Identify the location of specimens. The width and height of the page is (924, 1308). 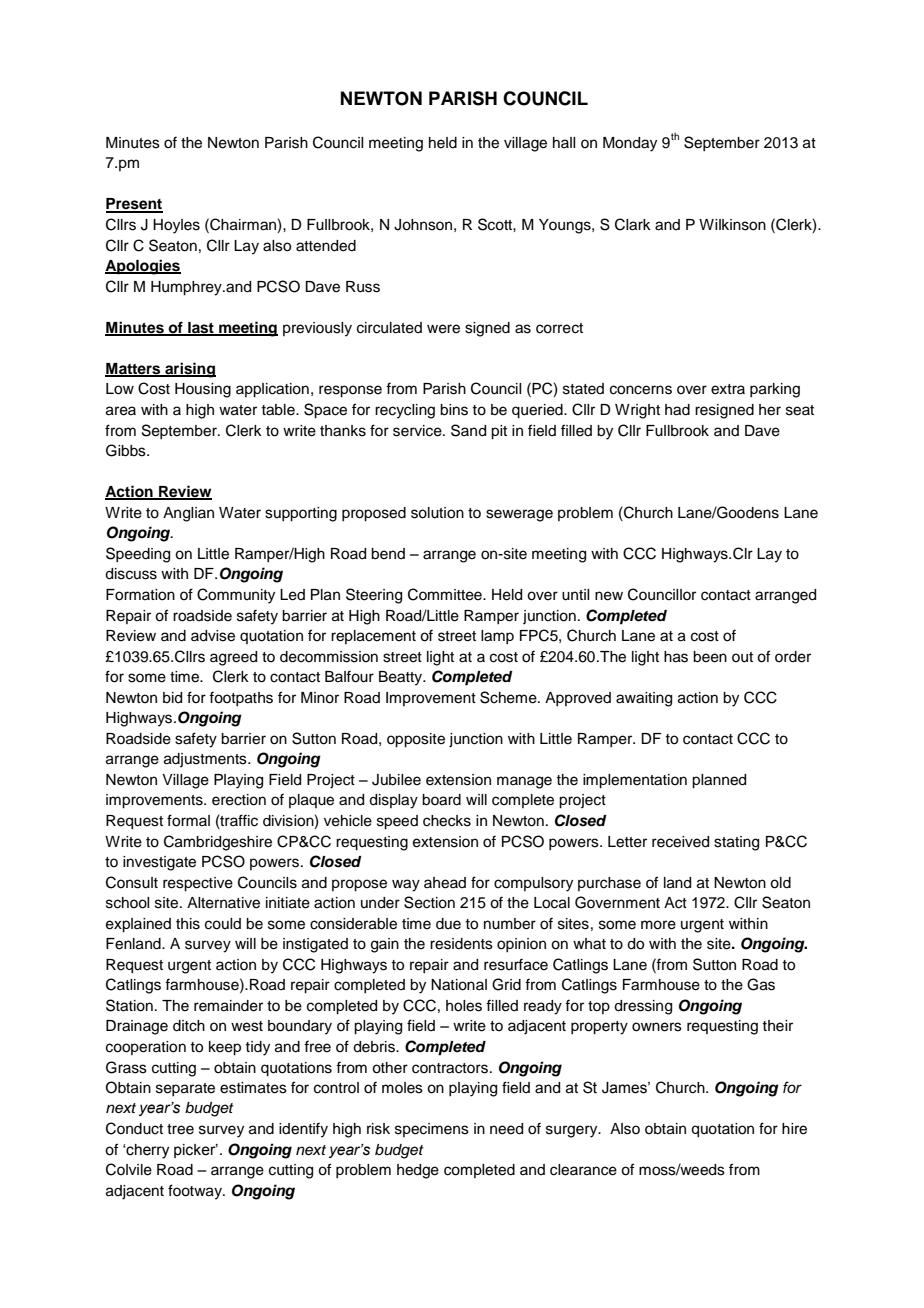
(432, 1130).
